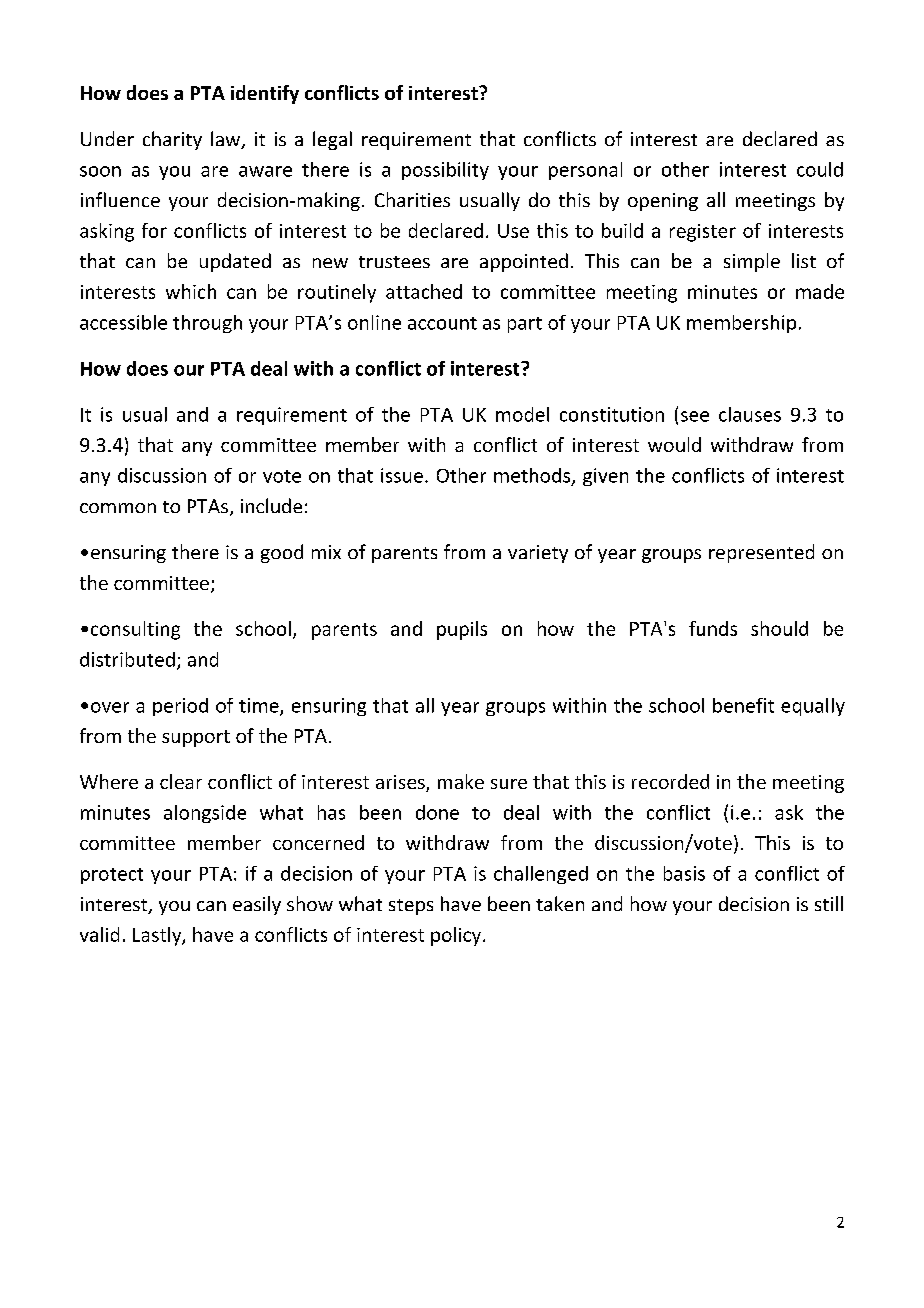 The width and height of the screenshot is (924, 1308). What do you see at coordinates (820, 169) in the screenshot?
I see `could` at bounding box center [820, 169].
